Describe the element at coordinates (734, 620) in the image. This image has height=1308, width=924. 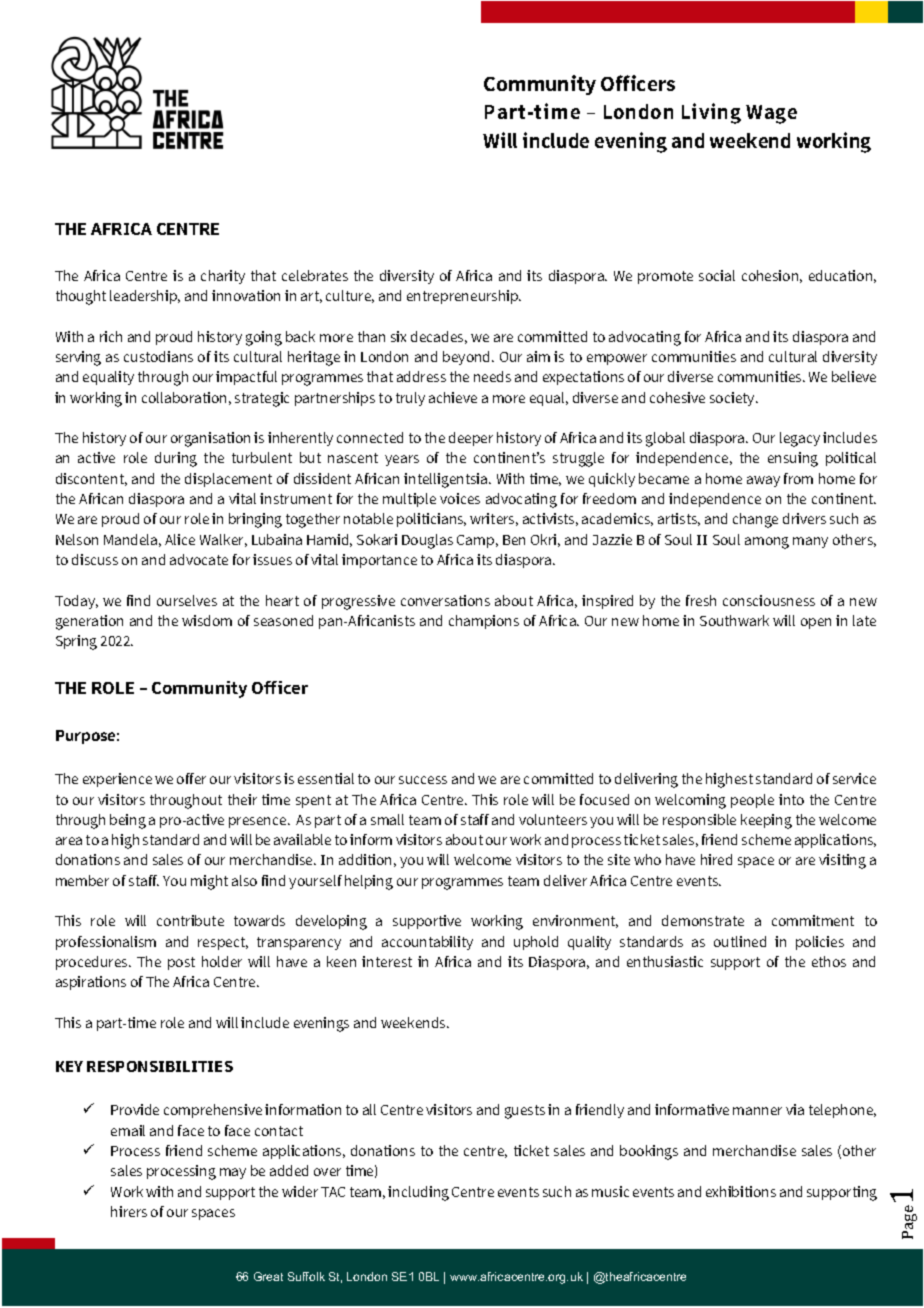
I see `Southwark` at that location.
